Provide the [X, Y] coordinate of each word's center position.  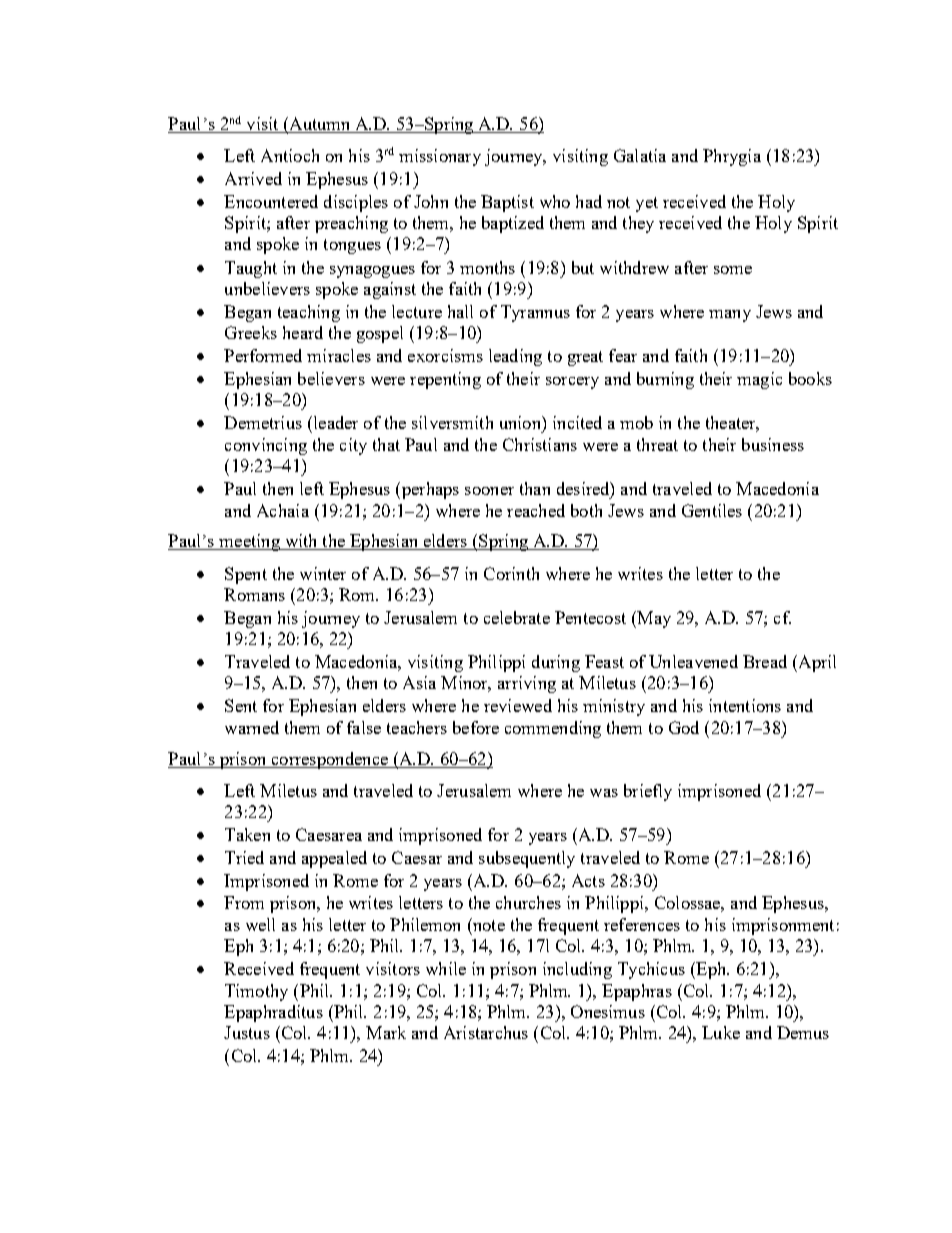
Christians [540, 444]
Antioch [290, 155]
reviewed [518, 705]
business [773, 444]
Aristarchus [486, 1032]
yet [647, 204]
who [555, 201]
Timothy [256, 992]
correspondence [329, 760]
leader [334, 422]
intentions [745, 705]
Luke [721, 1032]
